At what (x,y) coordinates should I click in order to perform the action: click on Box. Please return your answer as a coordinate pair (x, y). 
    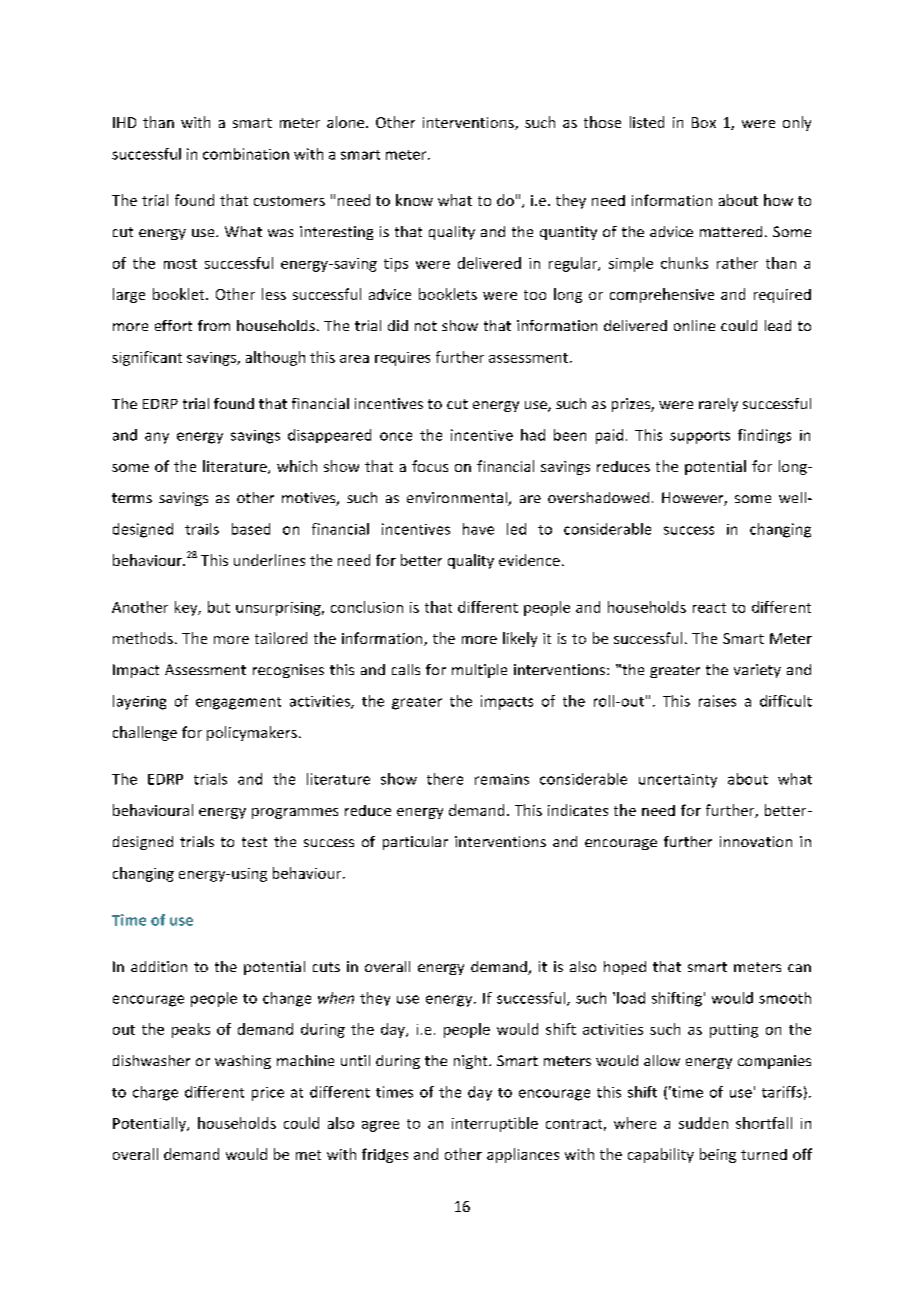
    Looking at the image, I should click on (704, 122).
